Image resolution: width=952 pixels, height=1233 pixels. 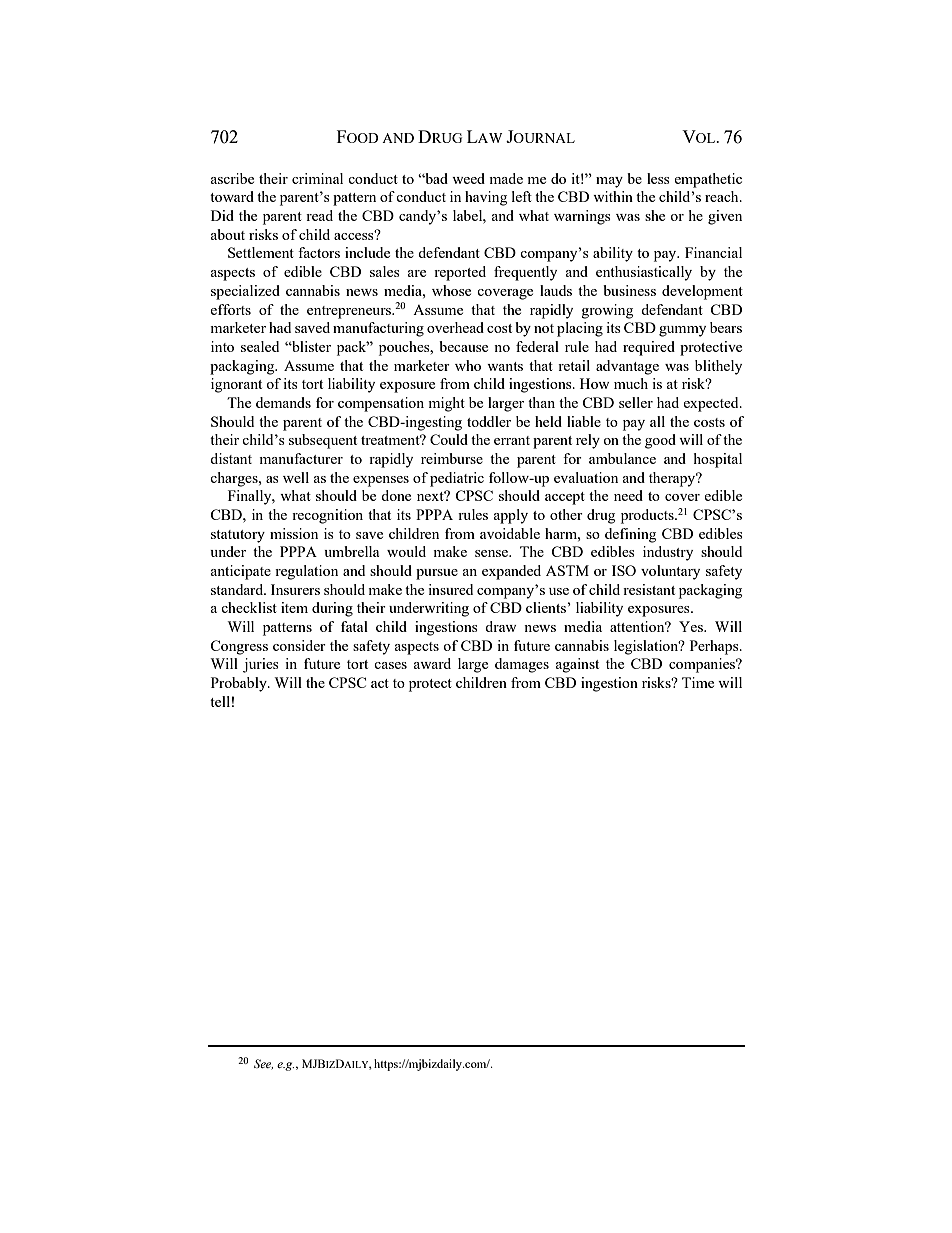 I want to click on draw, so click(x=501, y=626).
